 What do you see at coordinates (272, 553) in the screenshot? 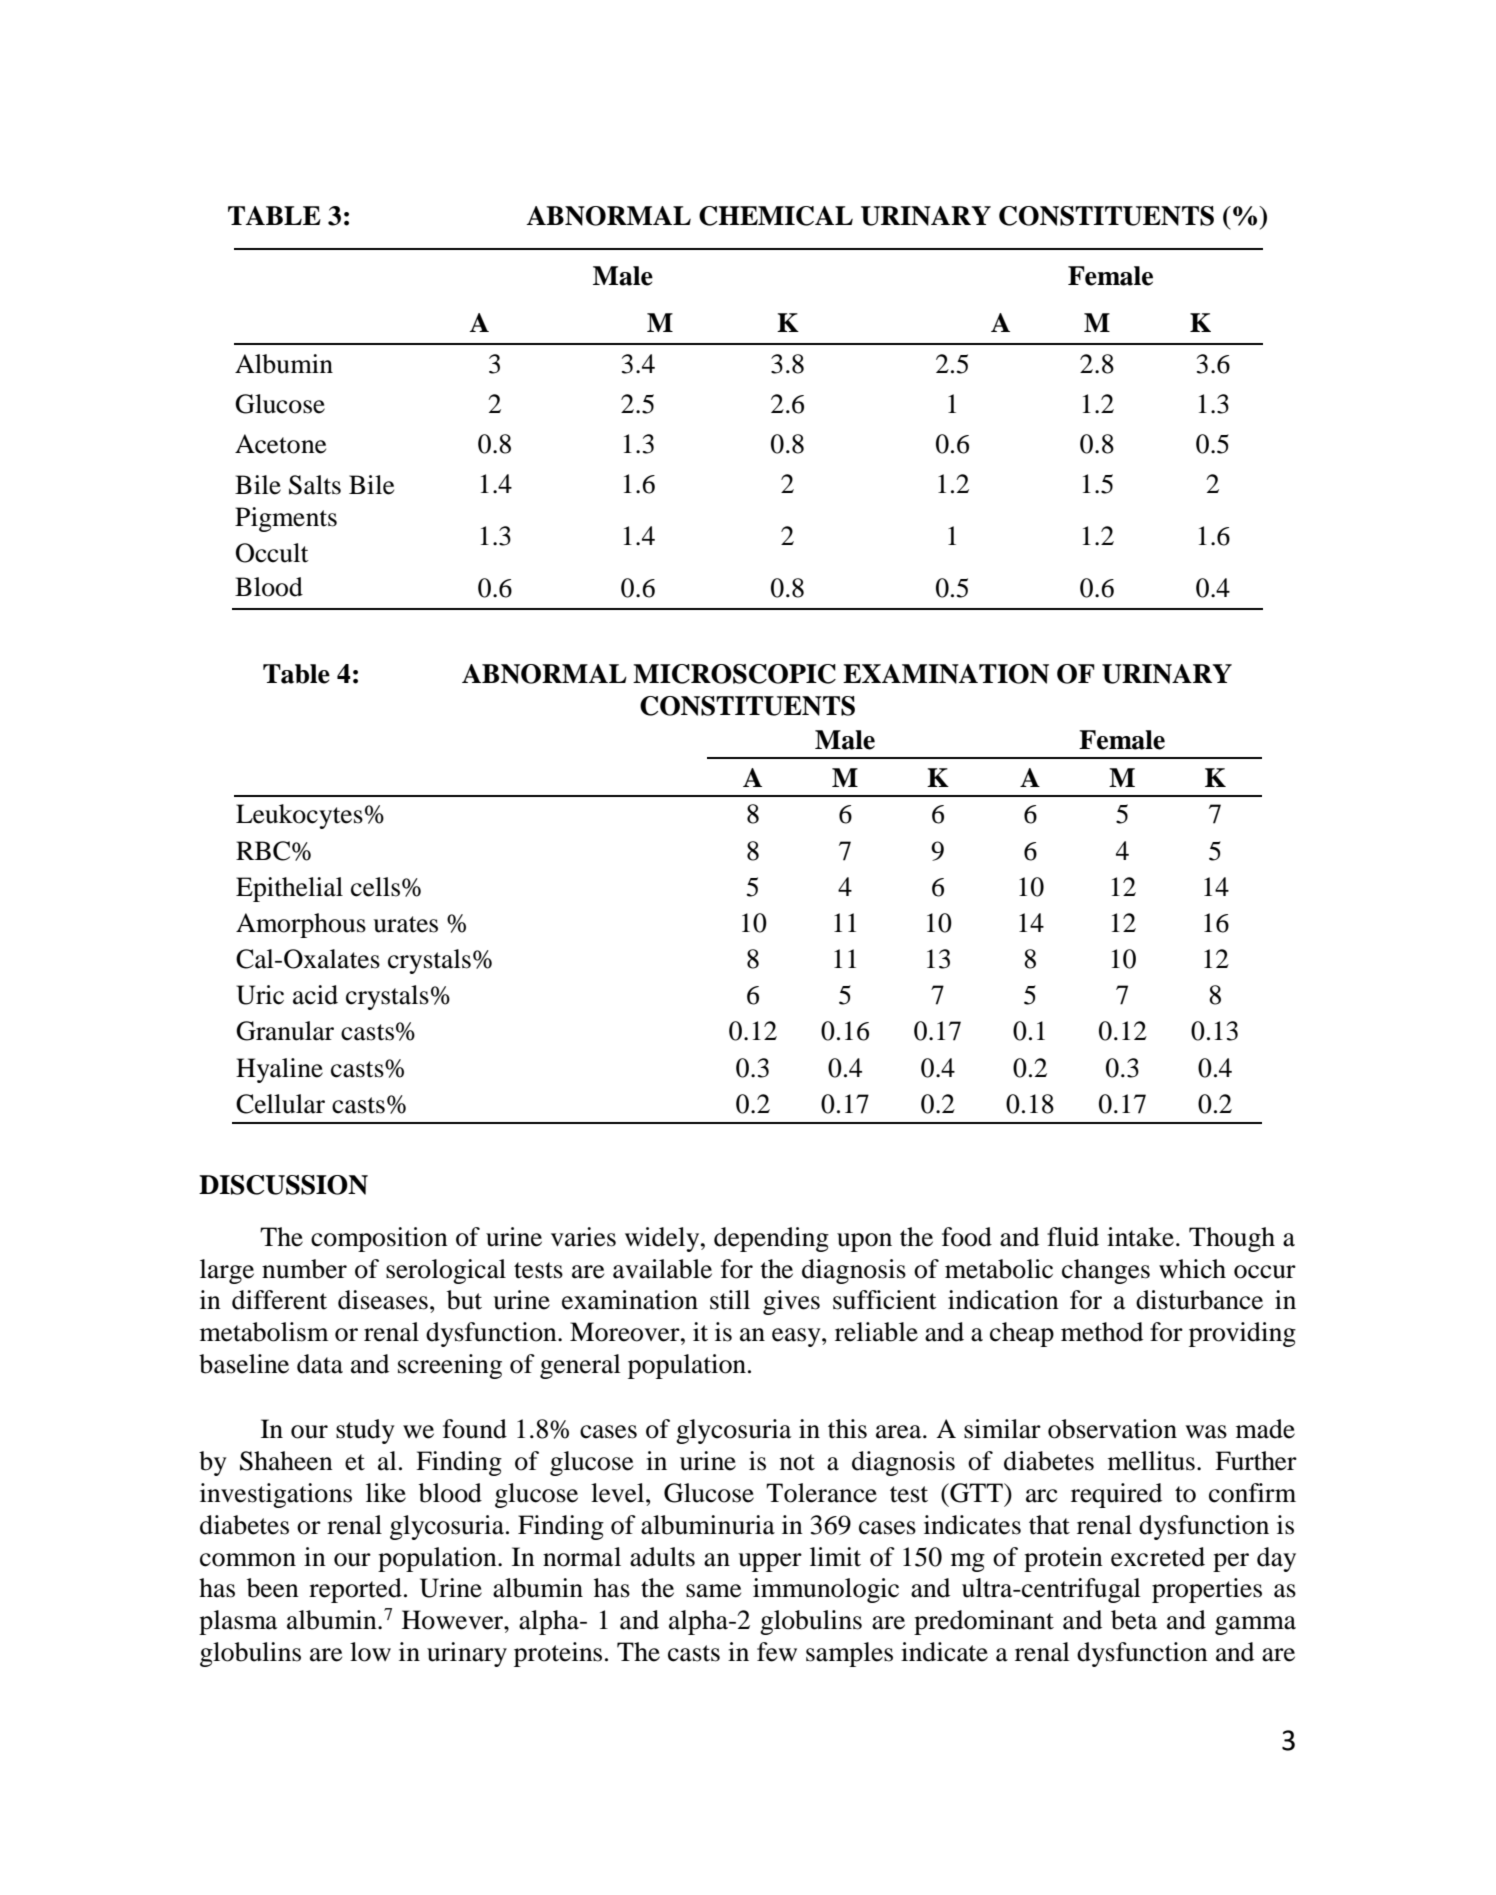
I see `Occult` at bounding box center [272, 553].
